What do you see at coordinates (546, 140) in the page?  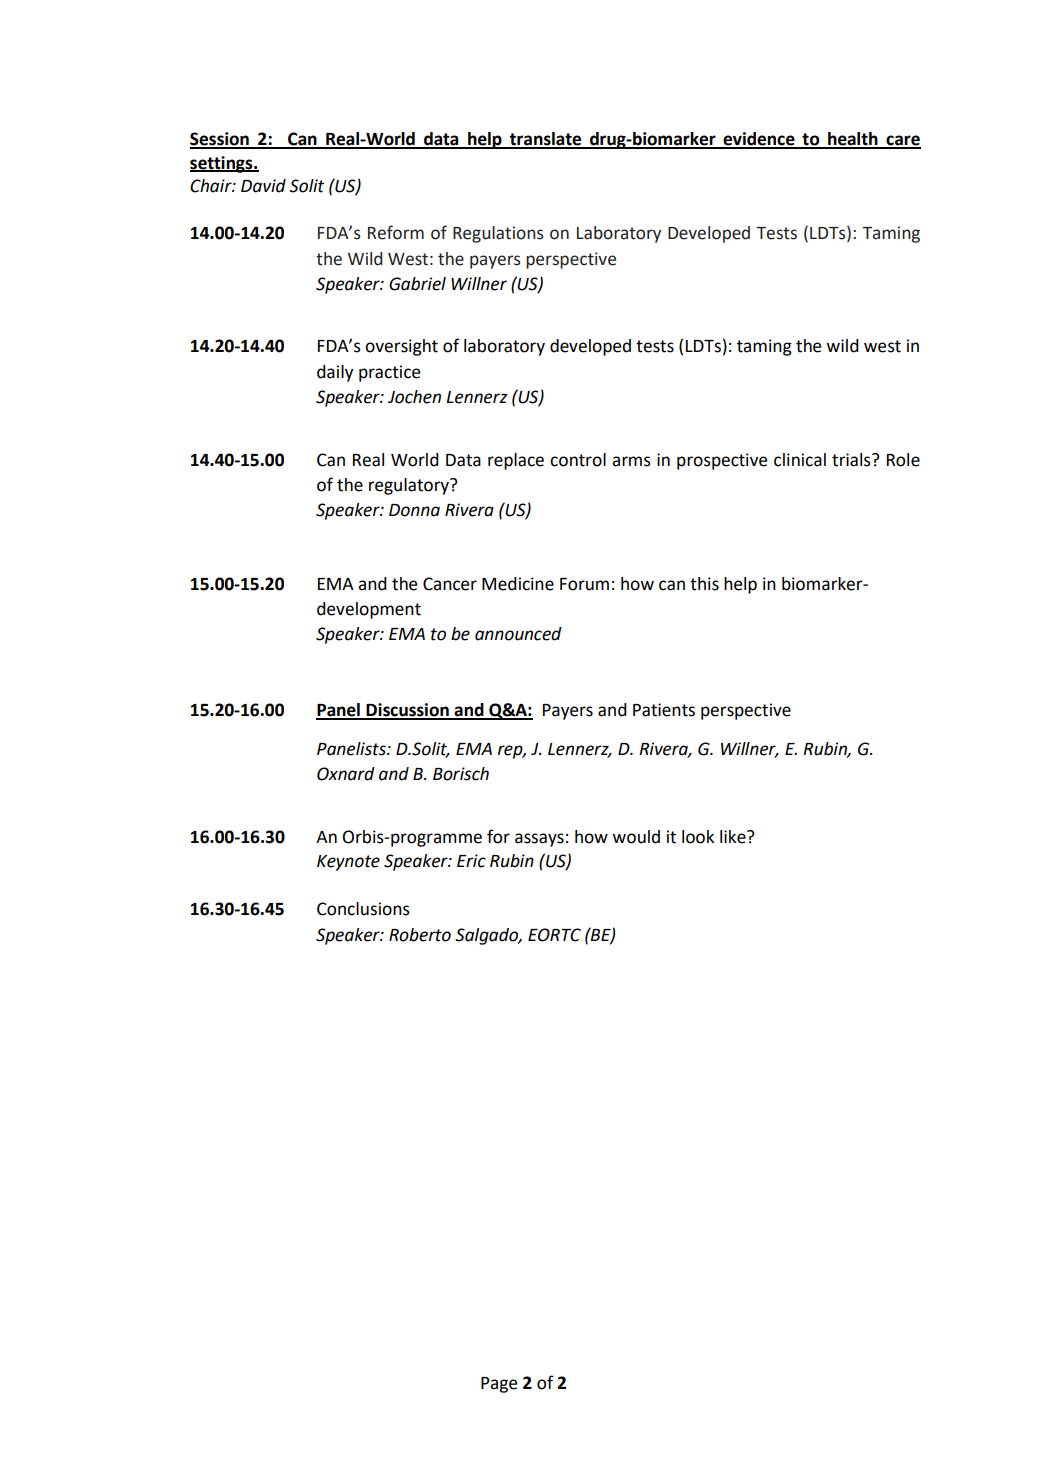 I see `translate` at bounding box center [546, 140].
